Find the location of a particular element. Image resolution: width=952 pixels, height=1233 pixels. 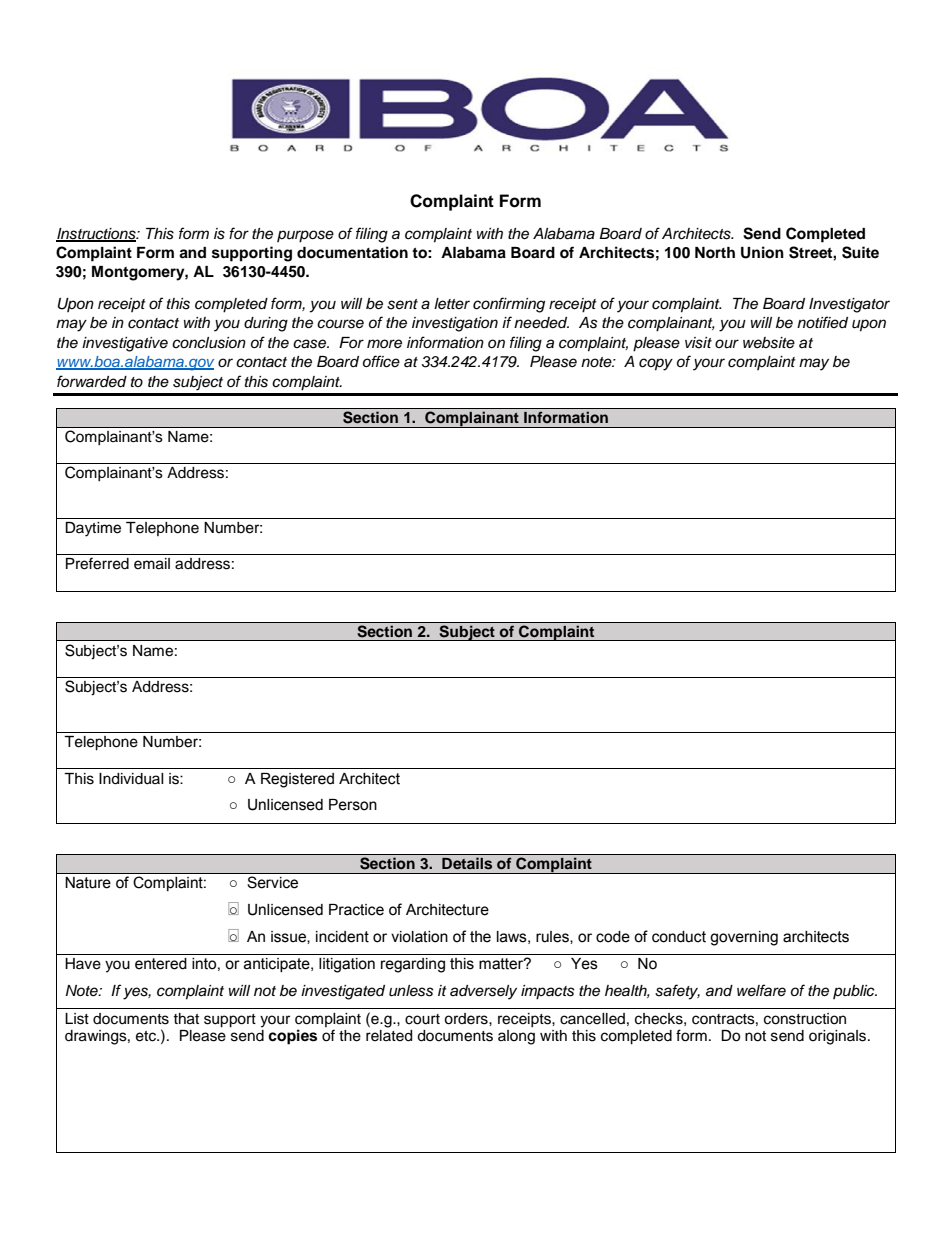

Union is located at coordinates (762, 252).
